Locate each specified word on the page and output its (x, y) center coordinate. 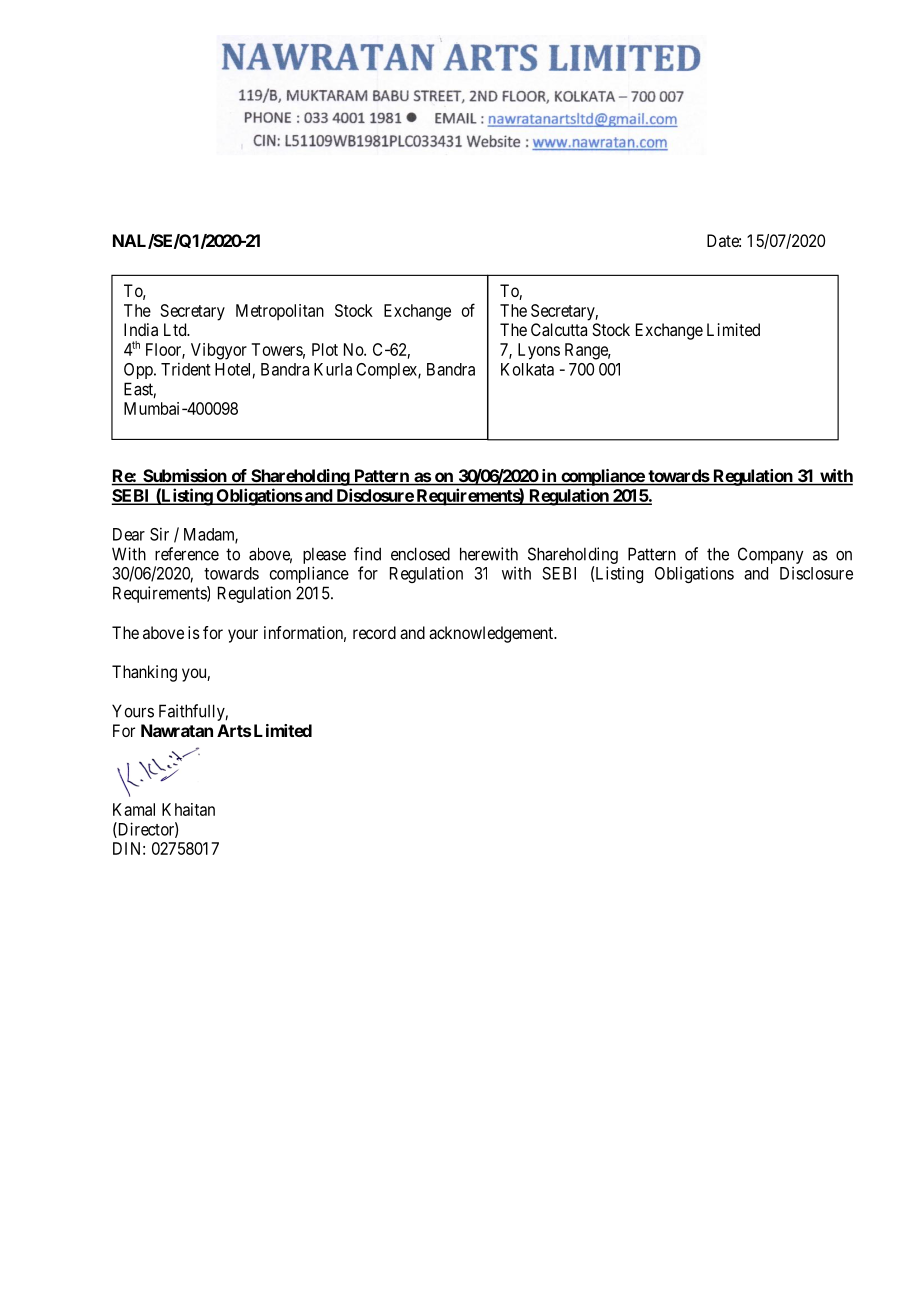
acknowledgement (492, 634)
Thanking (144, 673)
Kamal (134, 809)
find (367, 554)
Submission (185, 477)
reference (187, 554)
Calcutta (559, 329)
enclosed (420, 554)
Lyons (539, 351)
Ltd (176, 329)
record (374, 632)
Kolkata (527, 369)
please (324, 555)
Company (771, 555)
